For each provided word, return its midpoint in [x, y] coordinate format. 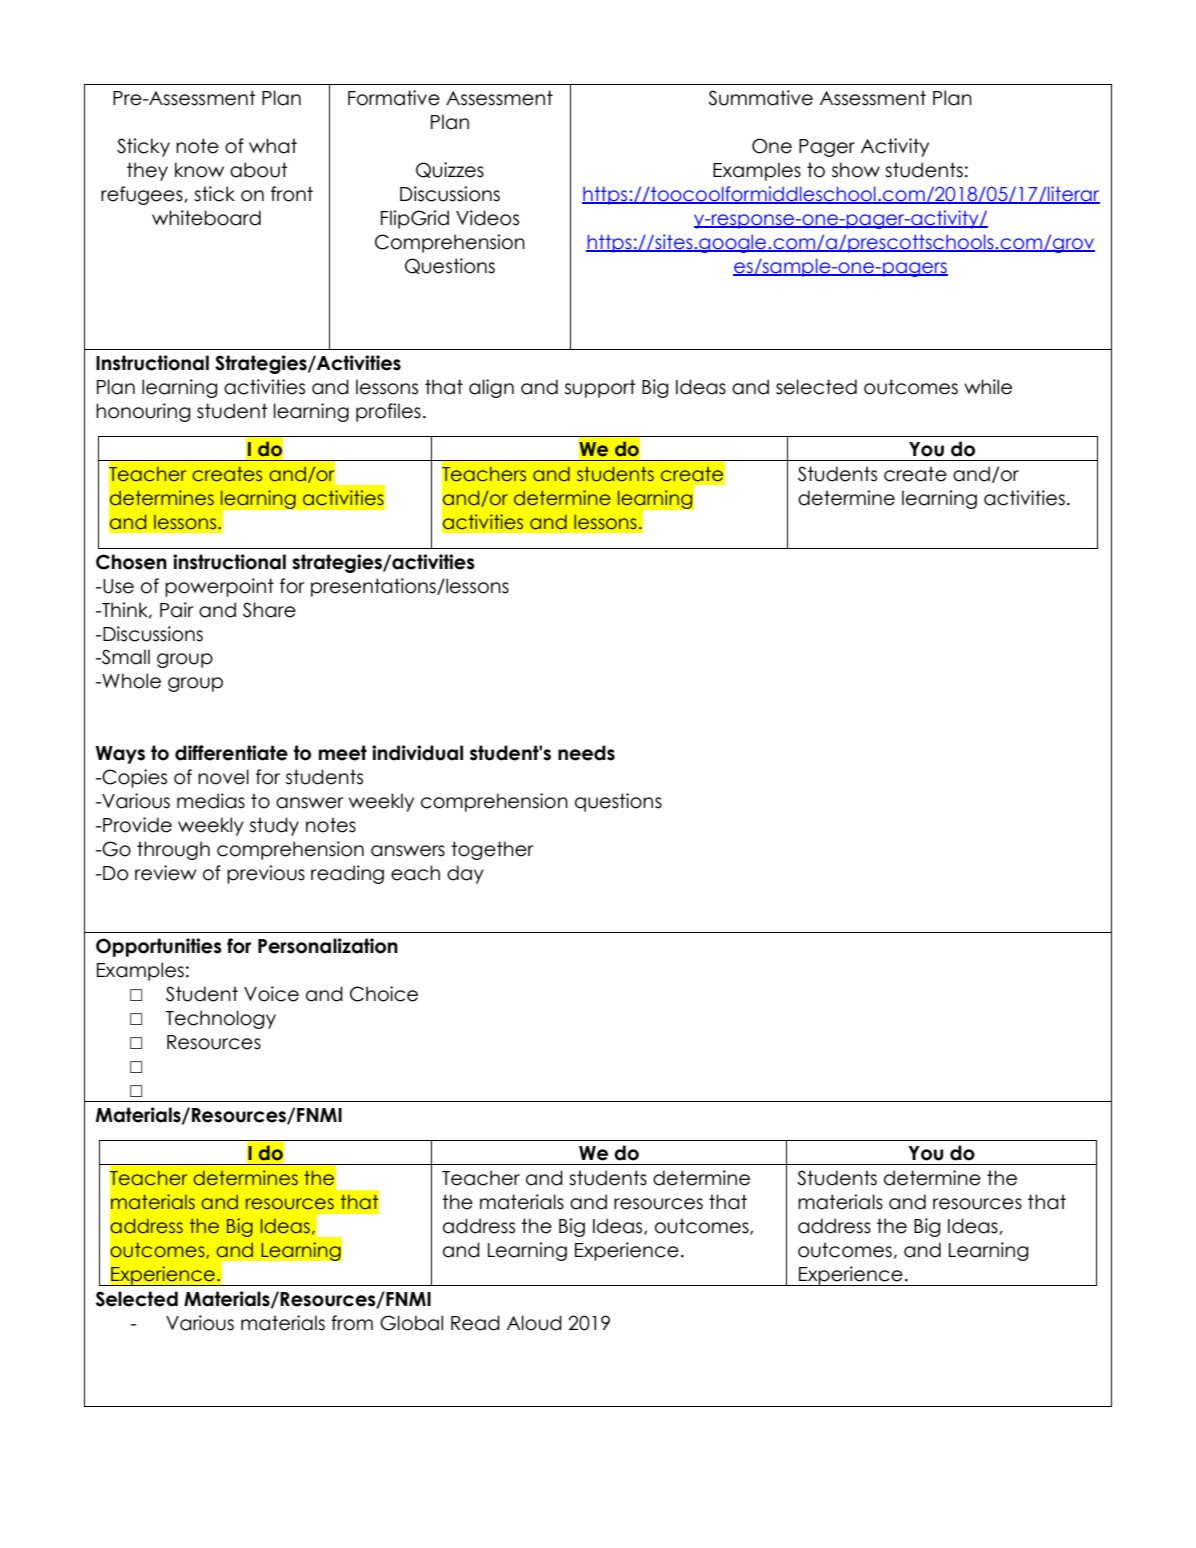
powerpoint [219, 587]
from [352, 1323]
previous [266, 874]
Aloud [534, 1323]
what [273, 146]
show [856, 170]
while [988, 387]
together [492, 850]
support [600, 388]
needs [586, 753]
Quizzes [450, 170]
